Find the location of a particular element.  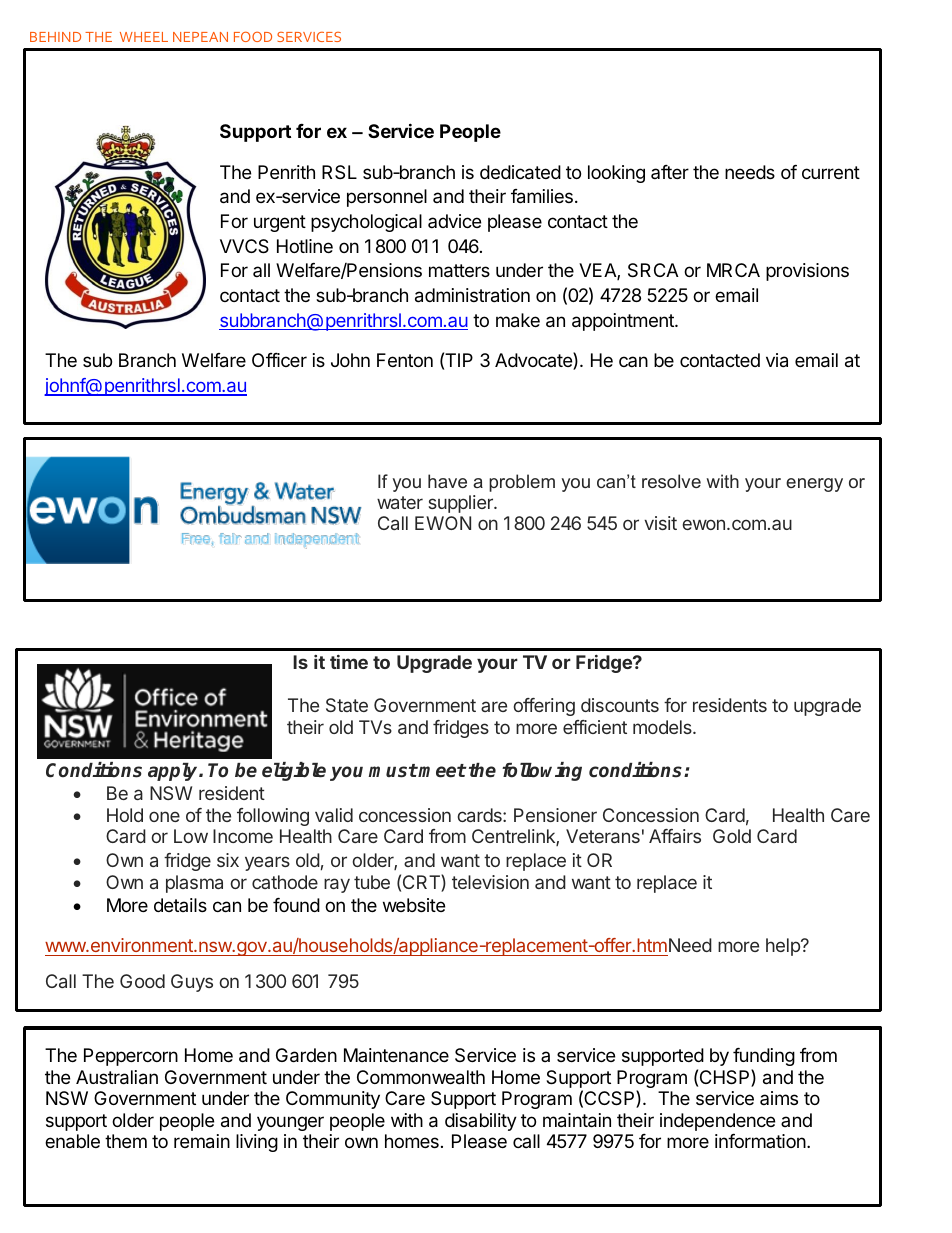

plasma is located at coordinates (194, 884).
